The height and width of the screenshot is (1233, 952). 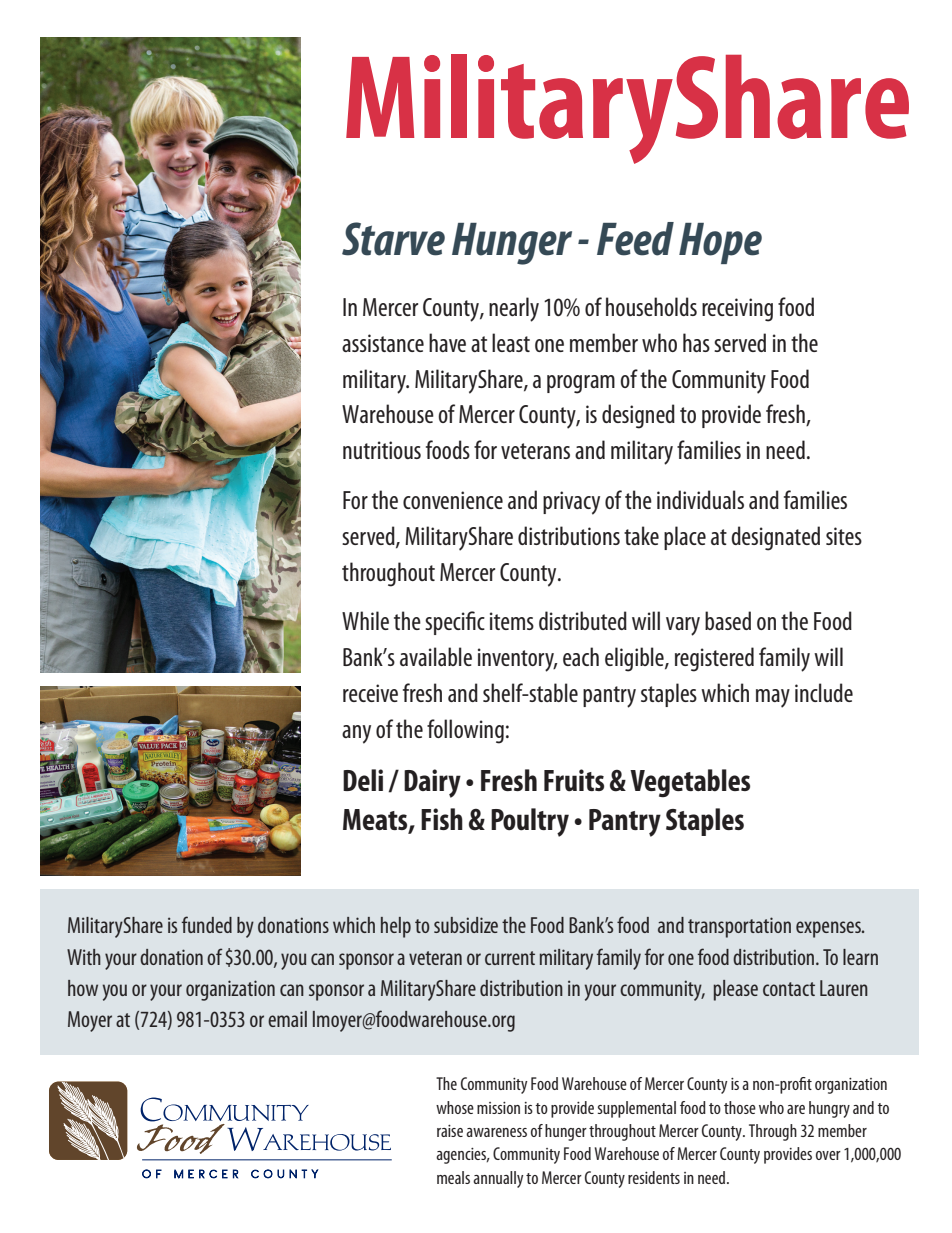 I want to click on funded, so click(x=207, y=924).
